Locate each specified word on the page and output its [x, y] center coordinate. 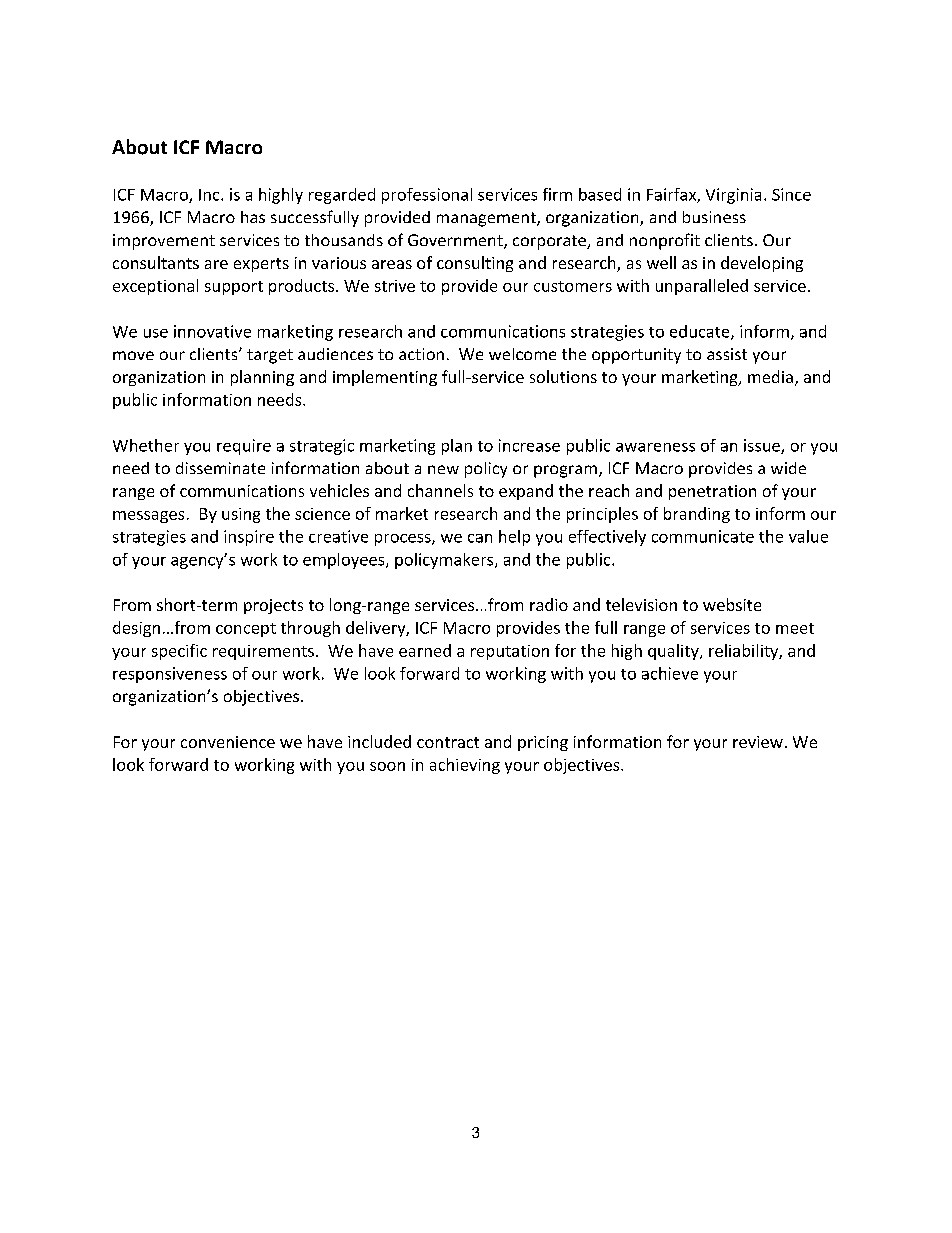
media [770, 376]
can [480, 538]
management [487, 219]
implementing [385, 378]
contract [448, 742]
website [732, 604]
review [758, 742]
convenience [228, 742]
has [253, 217]
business [714, 217]
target [270, 356]
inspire [249, 538]
